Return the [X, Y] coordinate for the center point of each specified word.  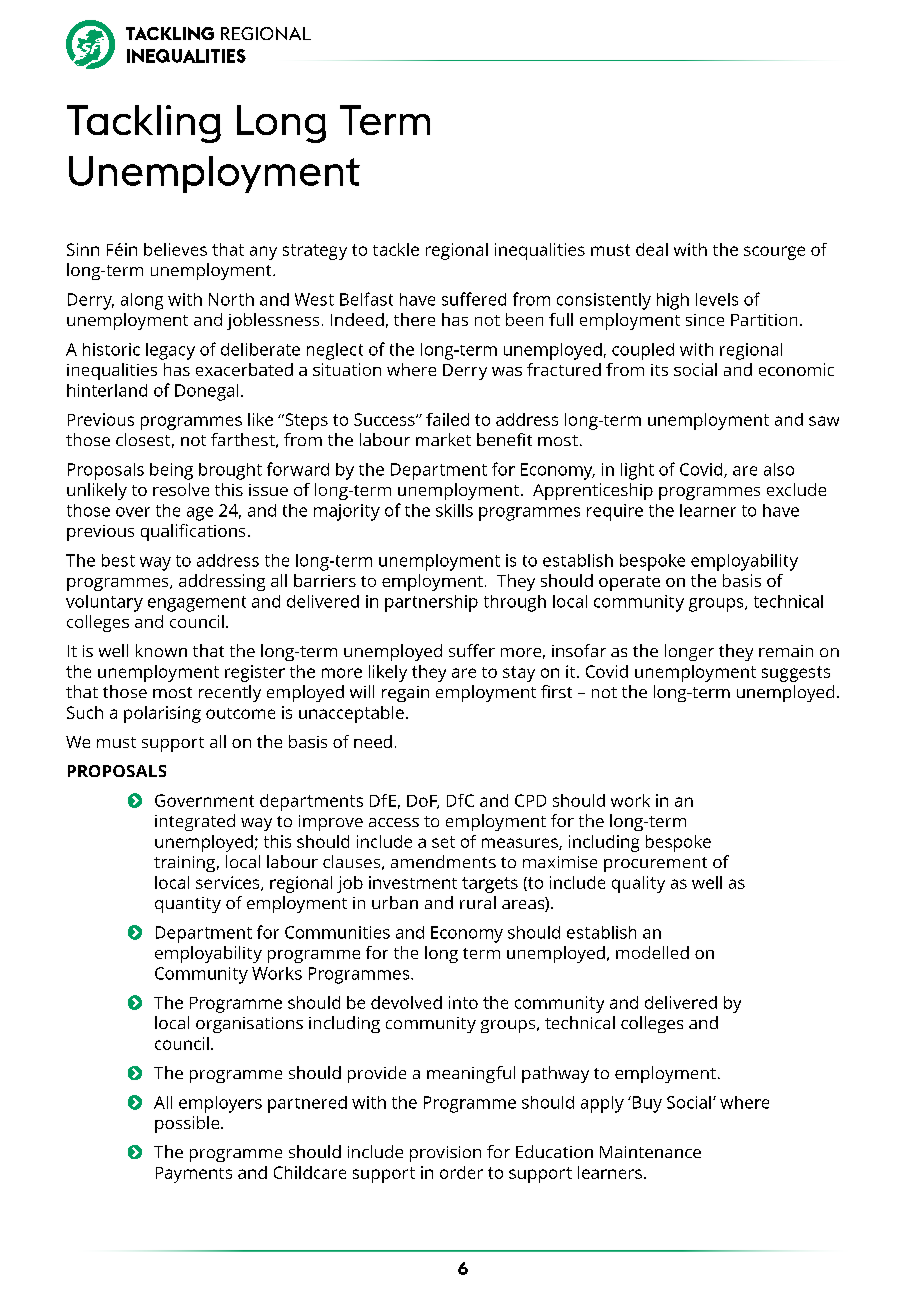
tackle [396, 249]
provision [445, 1154]
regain [405, 694]
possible [188, 1124]
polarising [162, 714]
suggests [796, 674]
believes [175, 249]
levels [717, 299]
